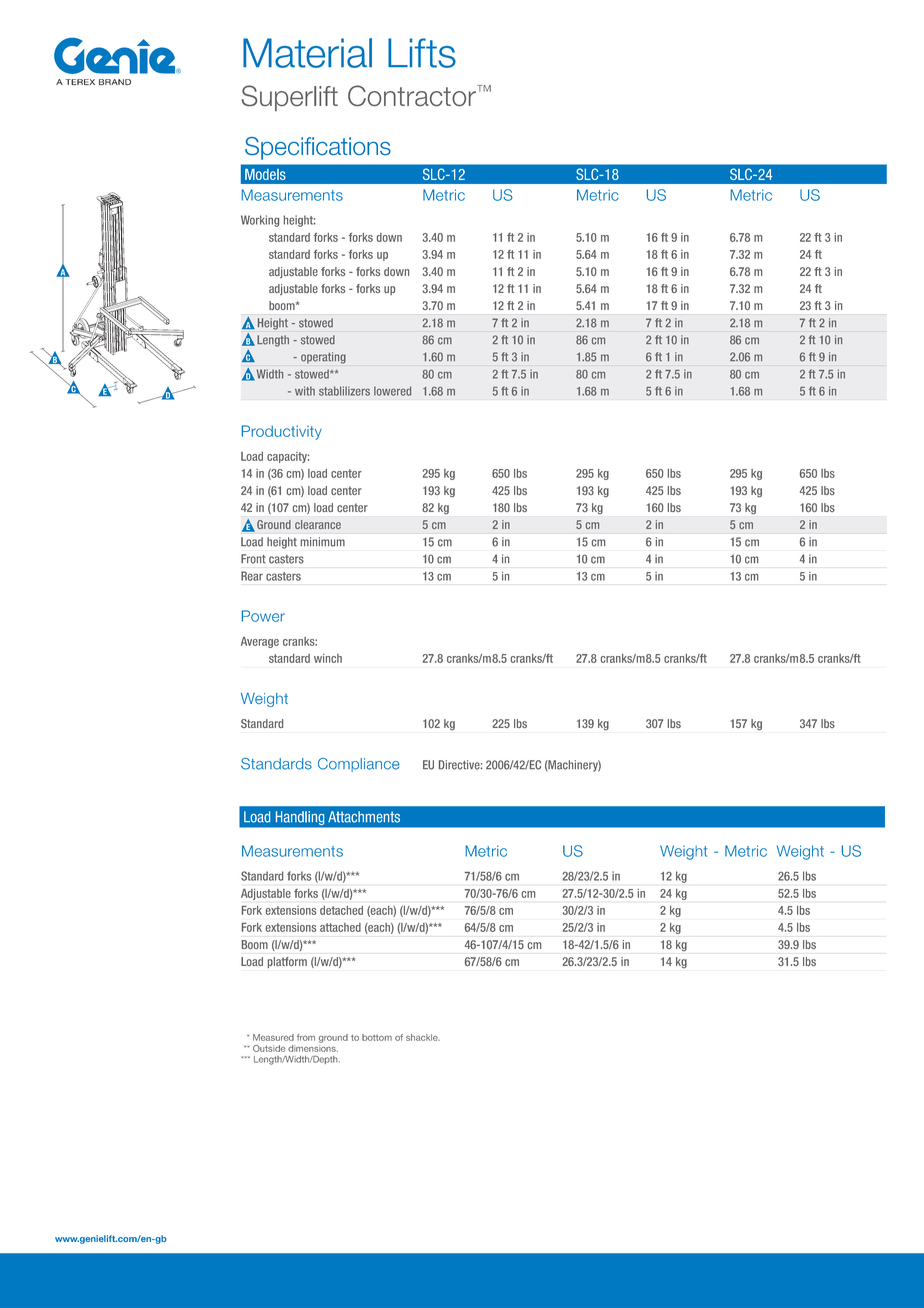 The image size is (924, 1308). What do you see at coordinates (323, 542) in the screenshot?
I see `minimum` at bounding box center [323, 542].
